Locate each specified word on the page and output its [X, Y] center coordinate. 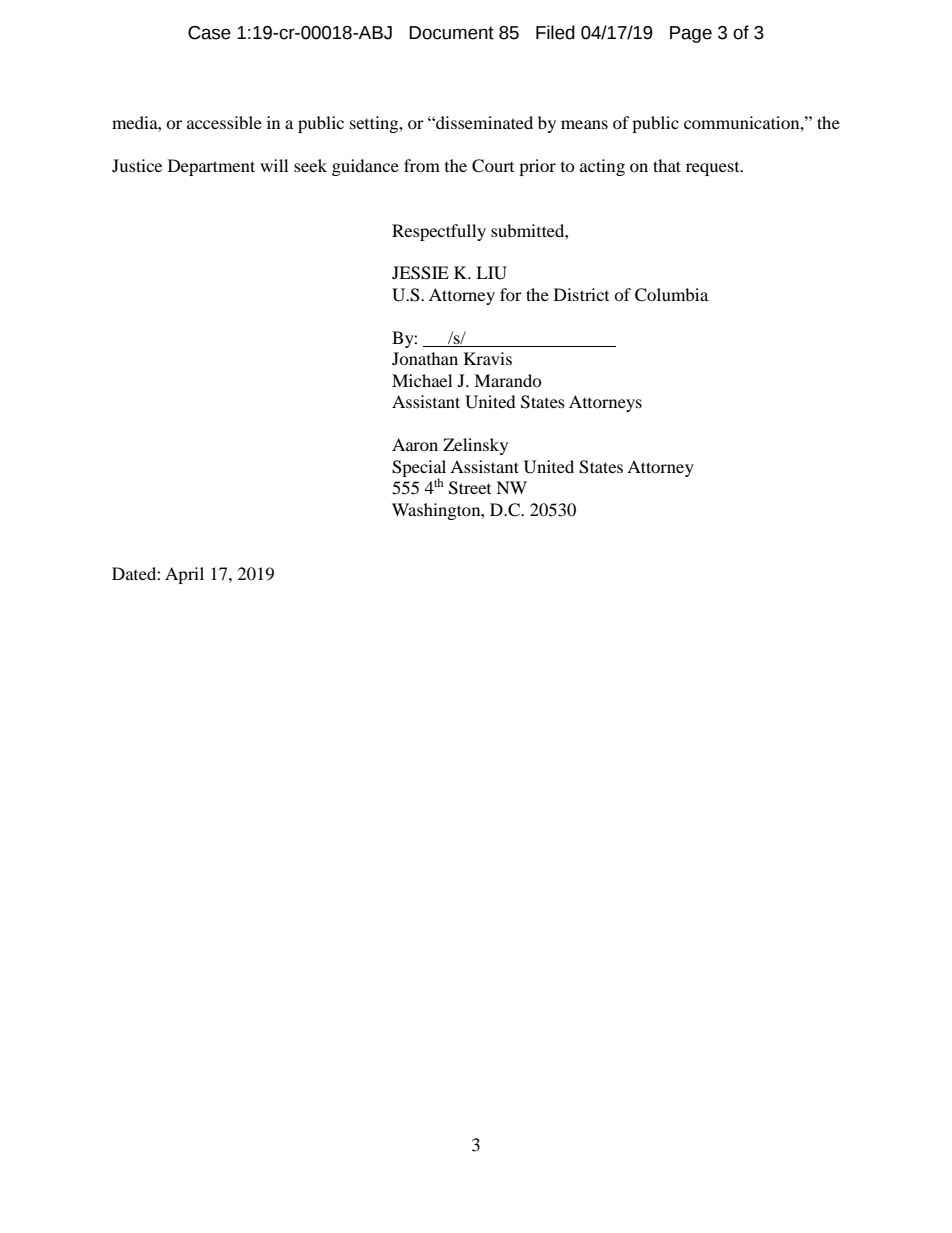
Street [470, 488]
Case [209, 33]
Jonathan [425, 358]
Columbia [671, 295]
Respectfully [439, 232]
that [667, 165]
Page [691, 34]
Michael [422, 380]
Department [211, 167]
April [184, 575]
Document [451, 33]
